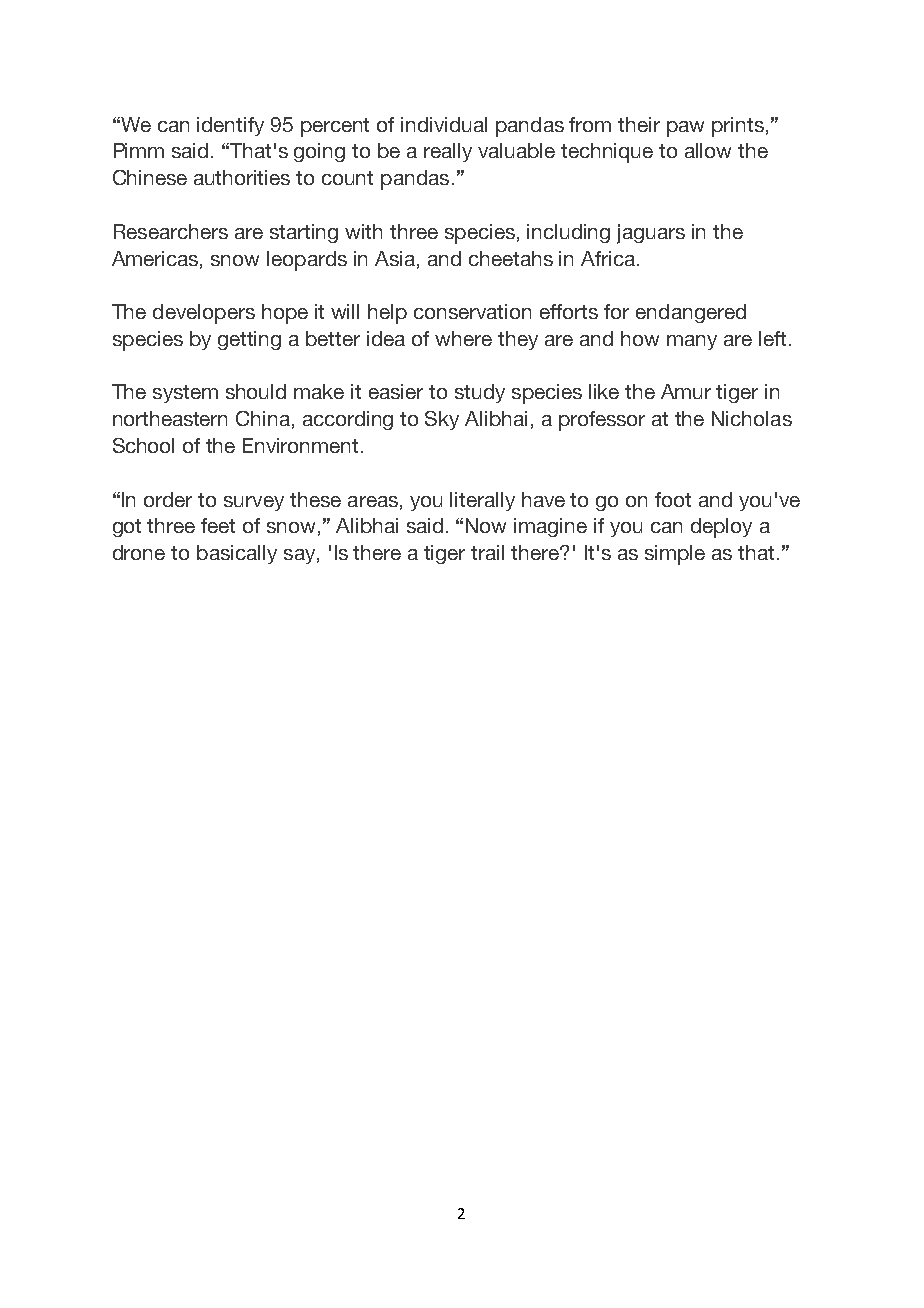  I want to click on Amur, so click(686, 391).
